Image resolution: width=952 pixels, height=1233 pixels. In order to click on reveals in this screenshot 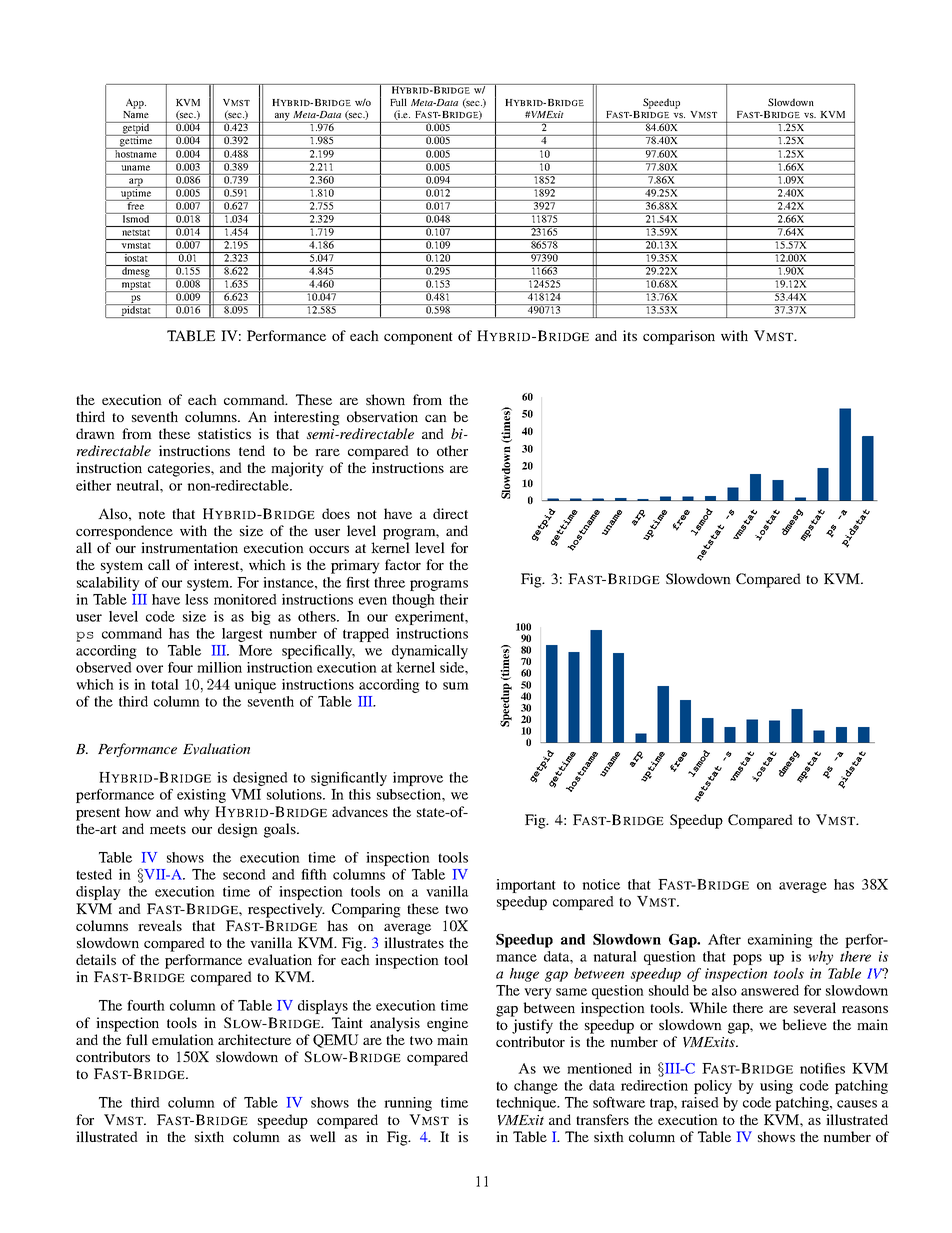, I will do `click(160, 925)`.
